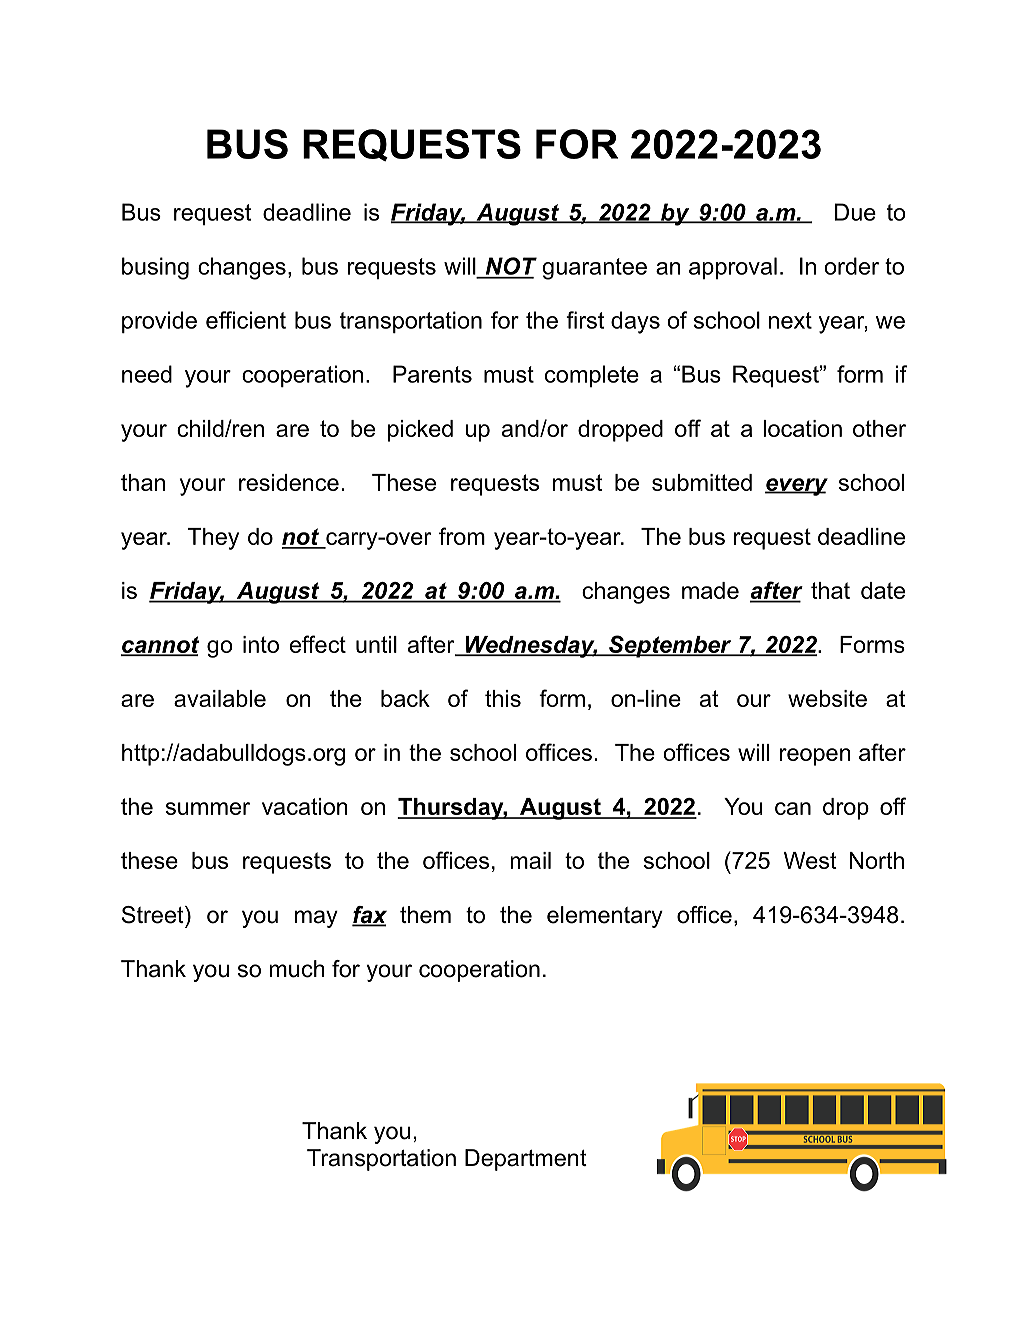 The width and height of the screenshot is (1027, 1329). What do you see at coordinates (851, 266) in the screenshot?
I see `order` at bounding box center [851, 266].
